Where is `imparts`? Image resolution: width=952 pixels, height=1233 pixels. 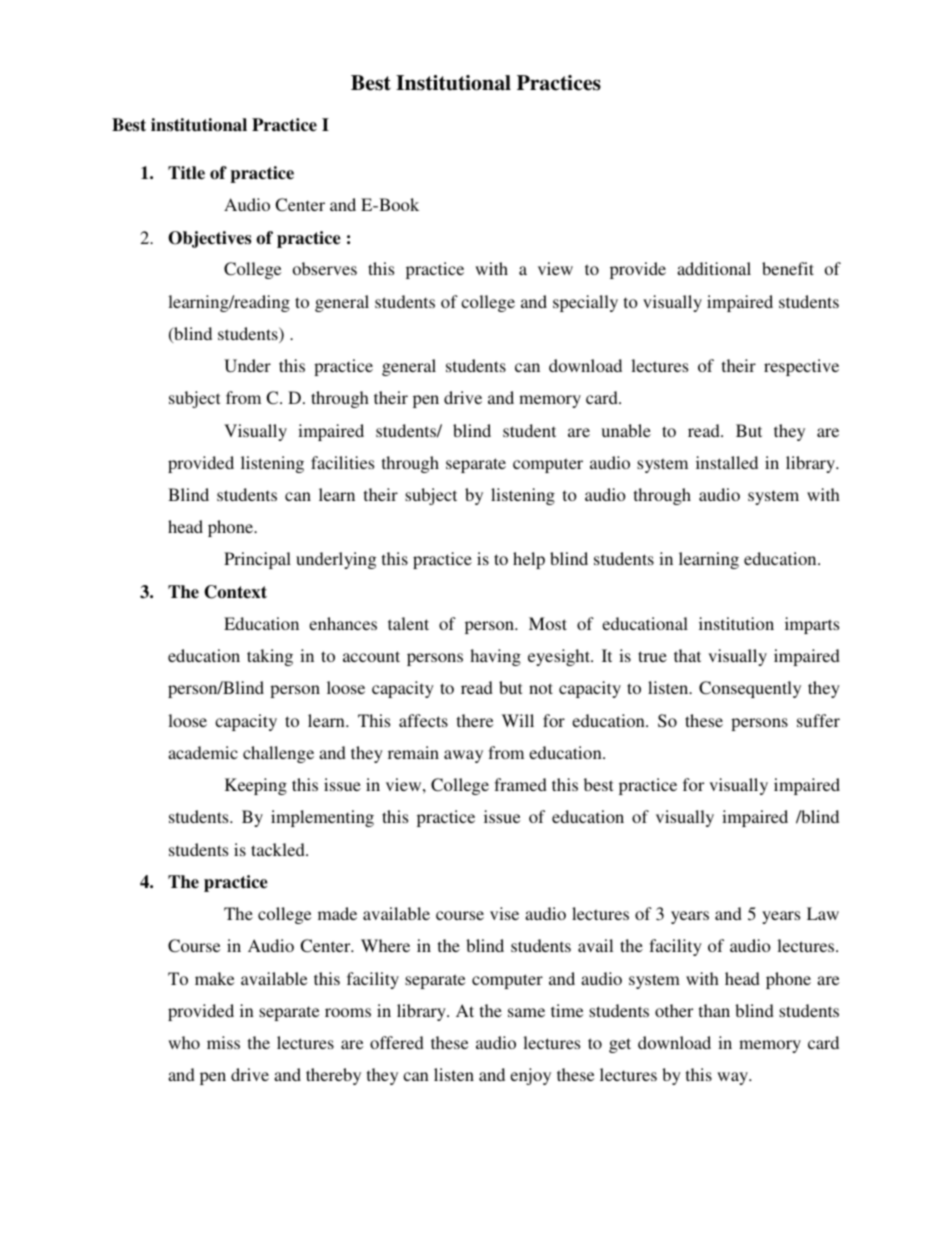 imparts is located at coordinates (812, 625).
